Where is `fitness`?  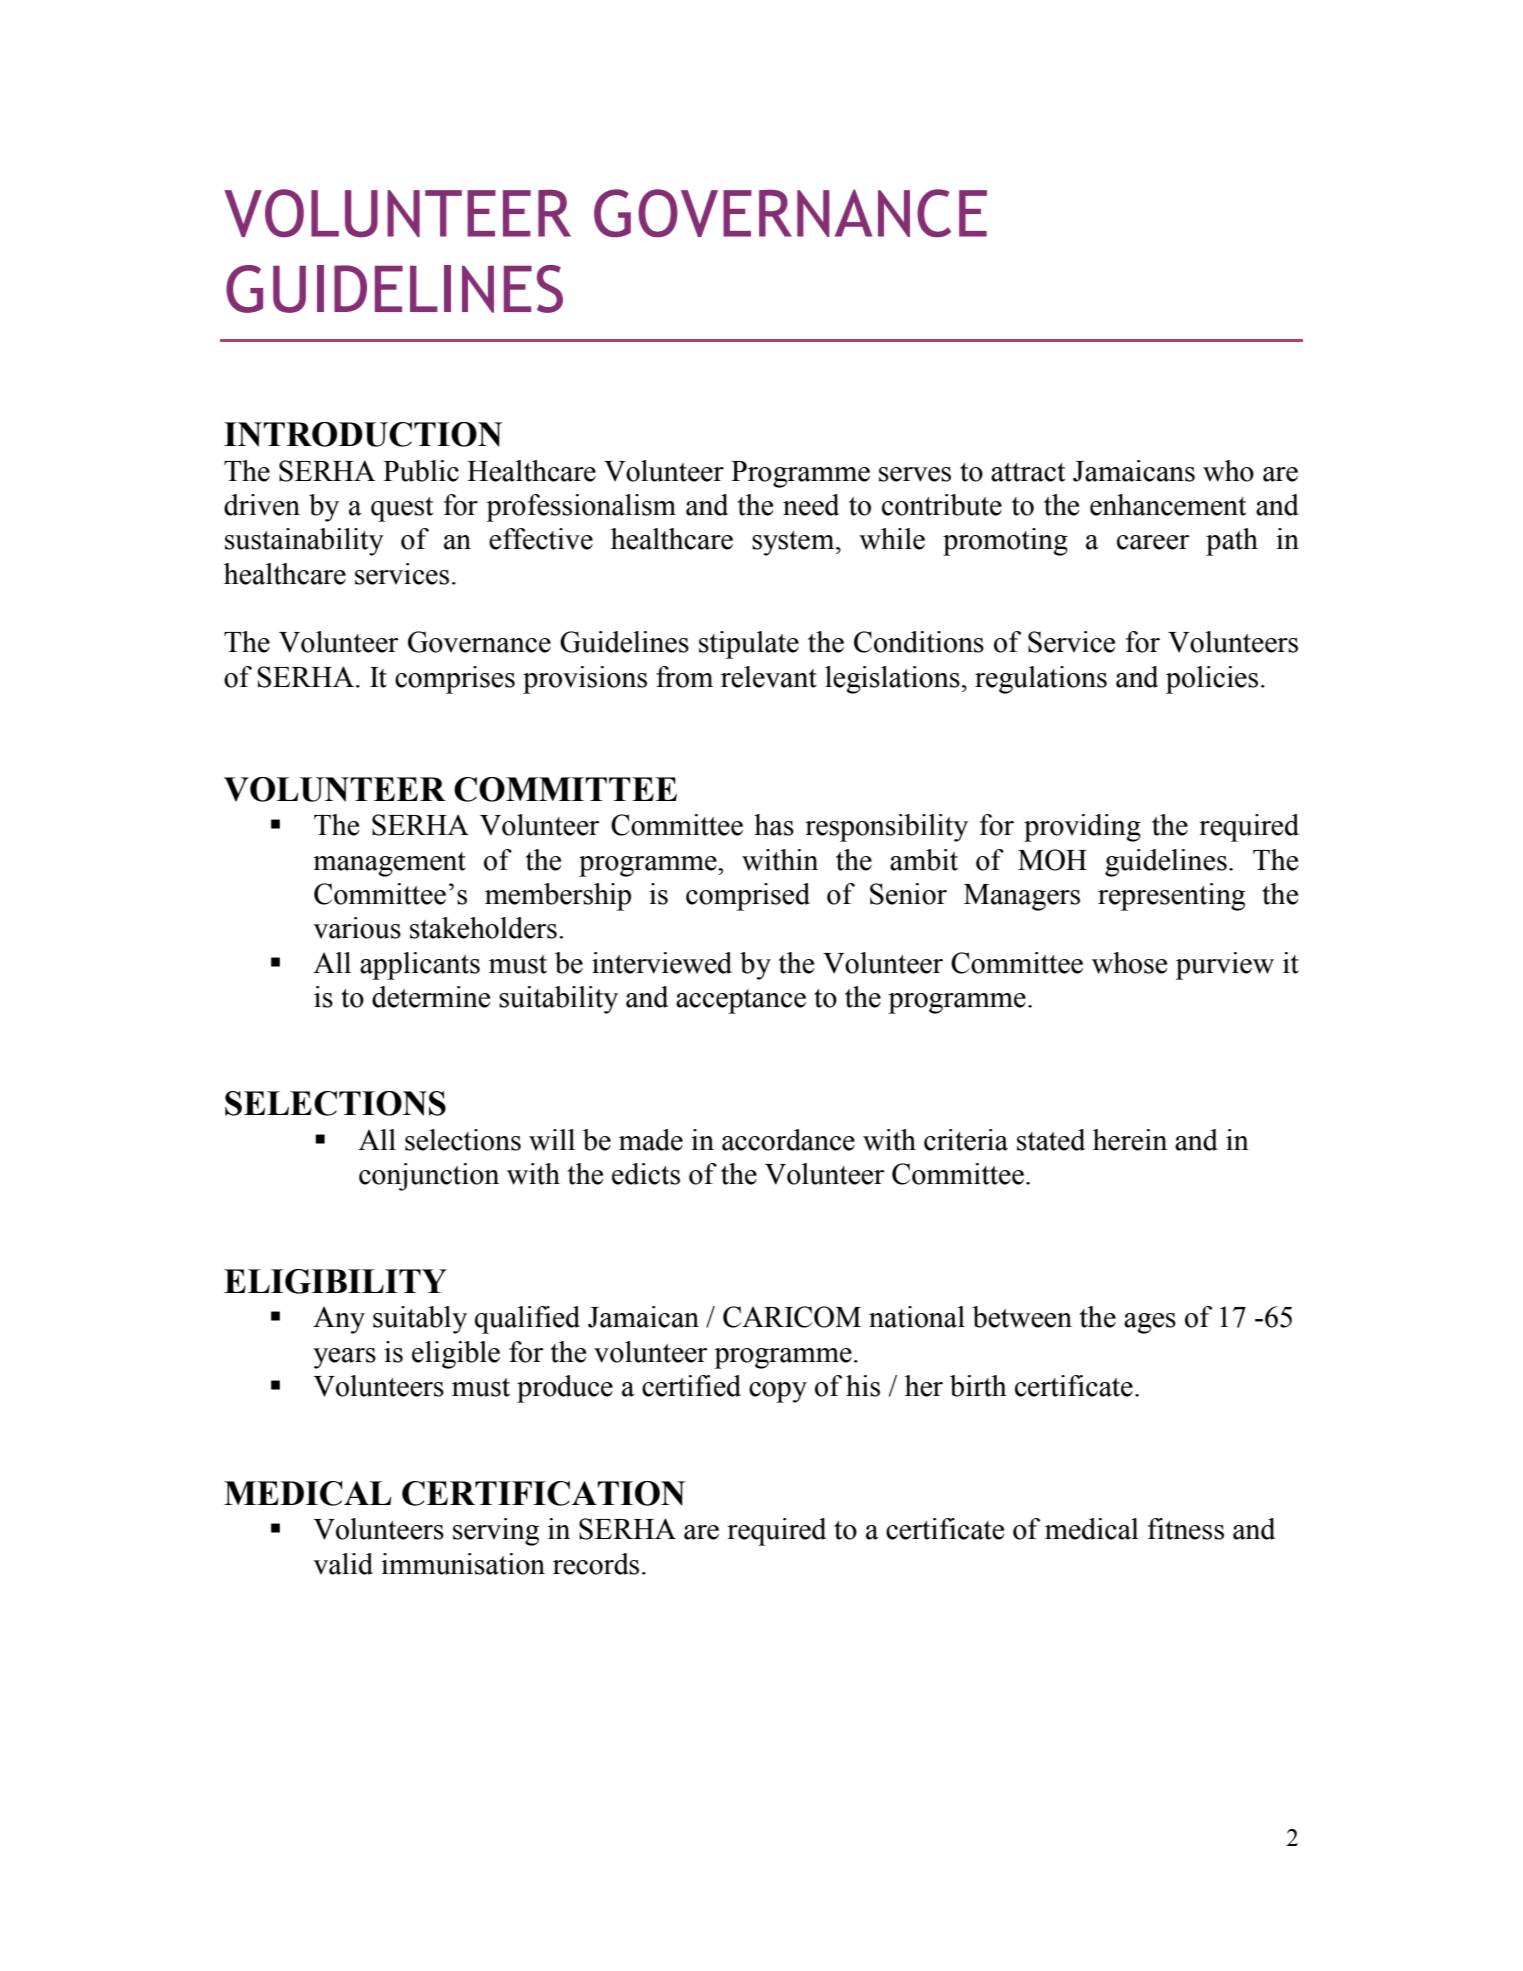
fitness is located at coordinates (1186, 1529).
